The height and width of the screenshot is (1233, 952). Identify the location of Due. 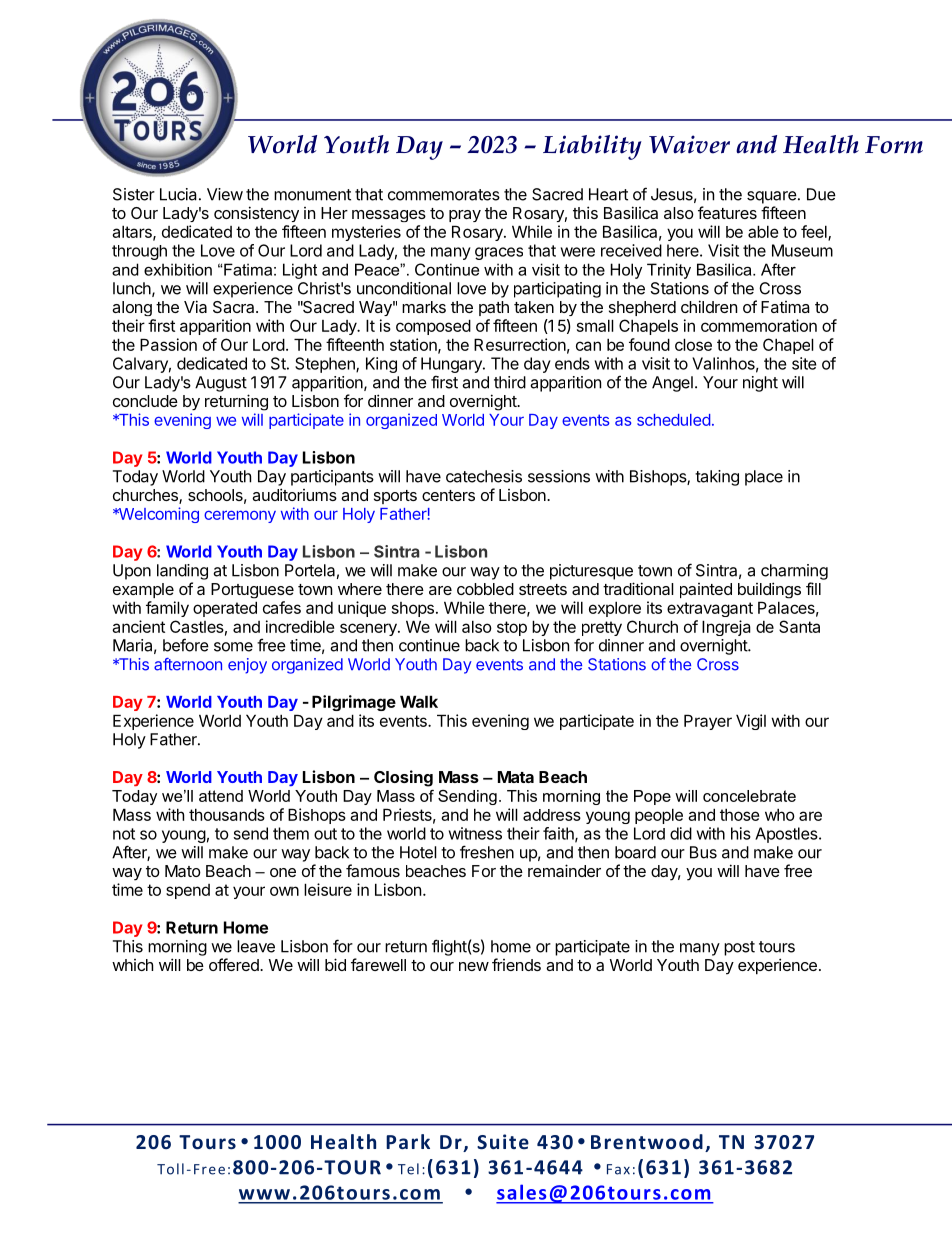
(821, 194).
